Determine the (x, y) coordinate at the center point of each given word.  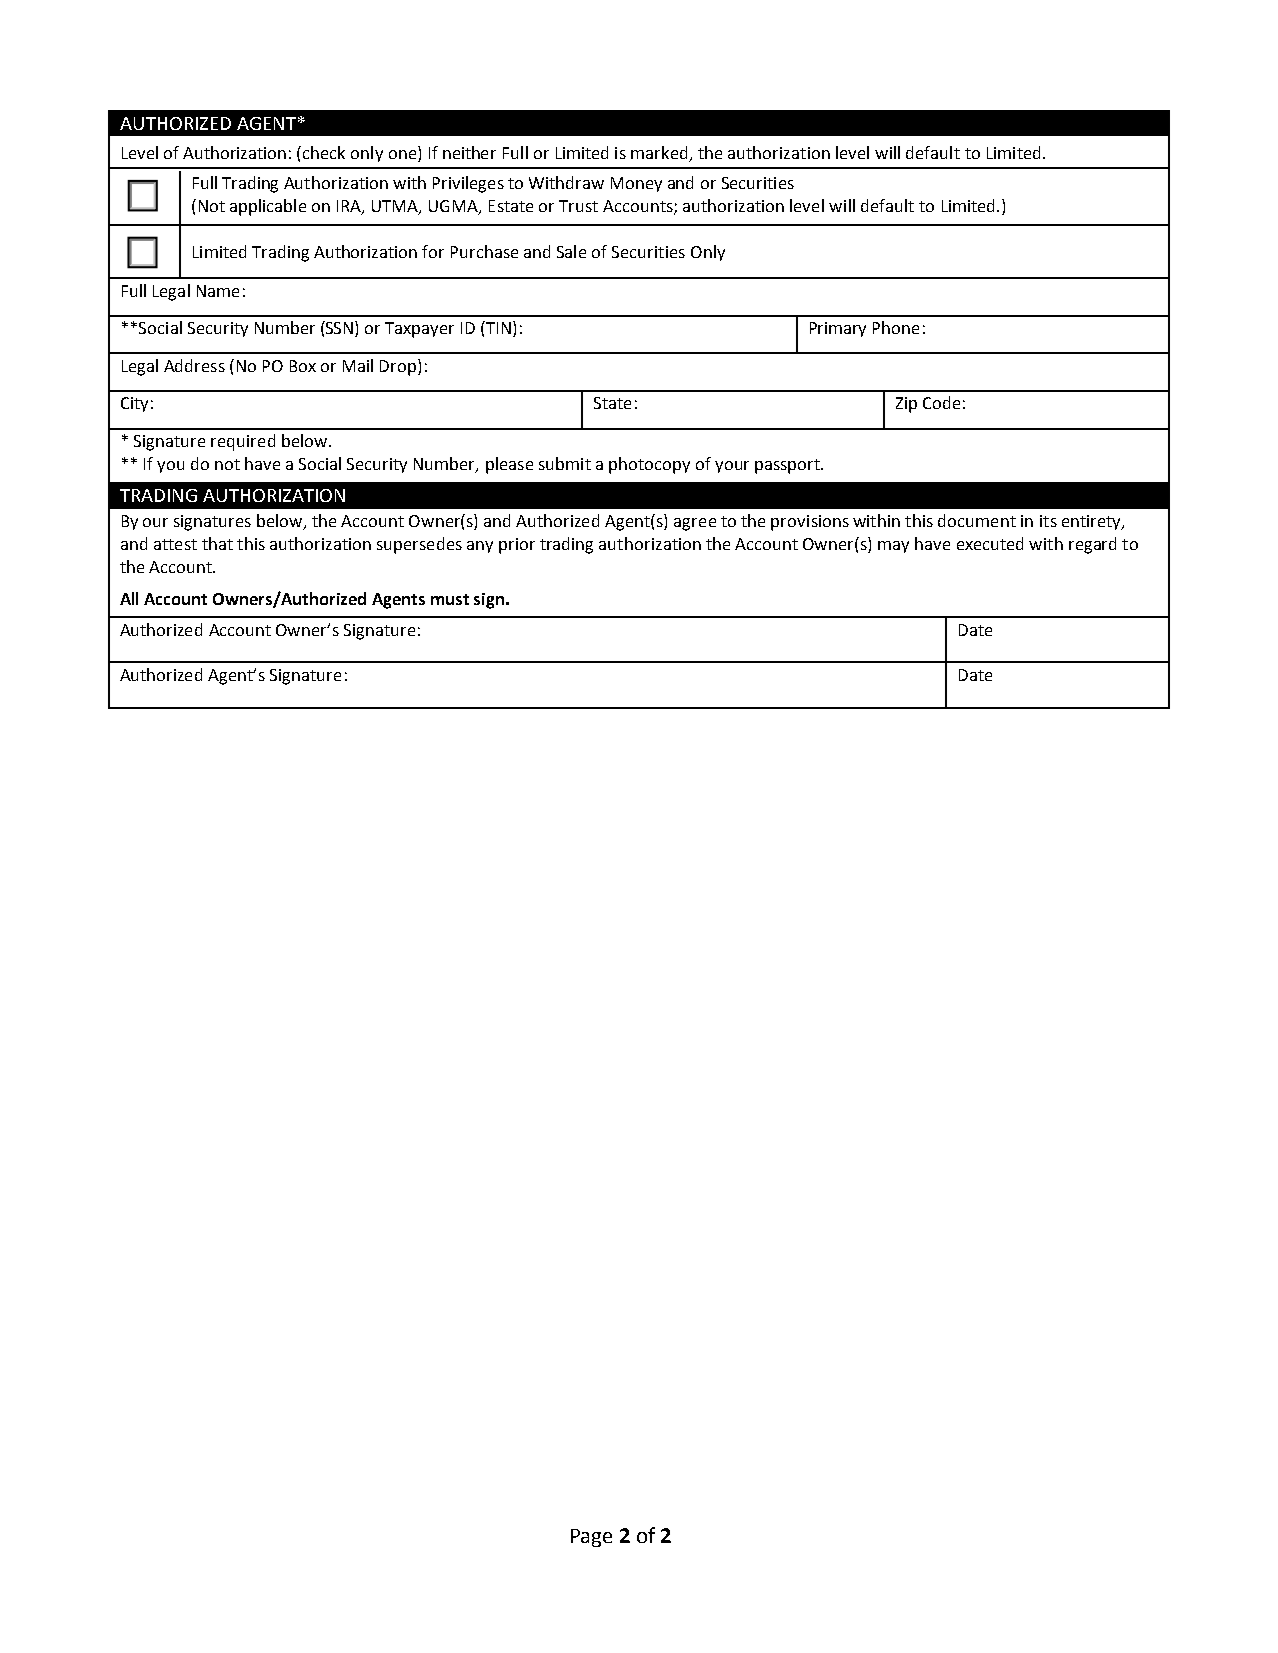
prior (517, 546)
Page (591, 1538)
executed (990, 543)
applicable (268, 207)
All (129, 598)
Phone (896, 327)
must (450, 599)
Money (636, 184)
